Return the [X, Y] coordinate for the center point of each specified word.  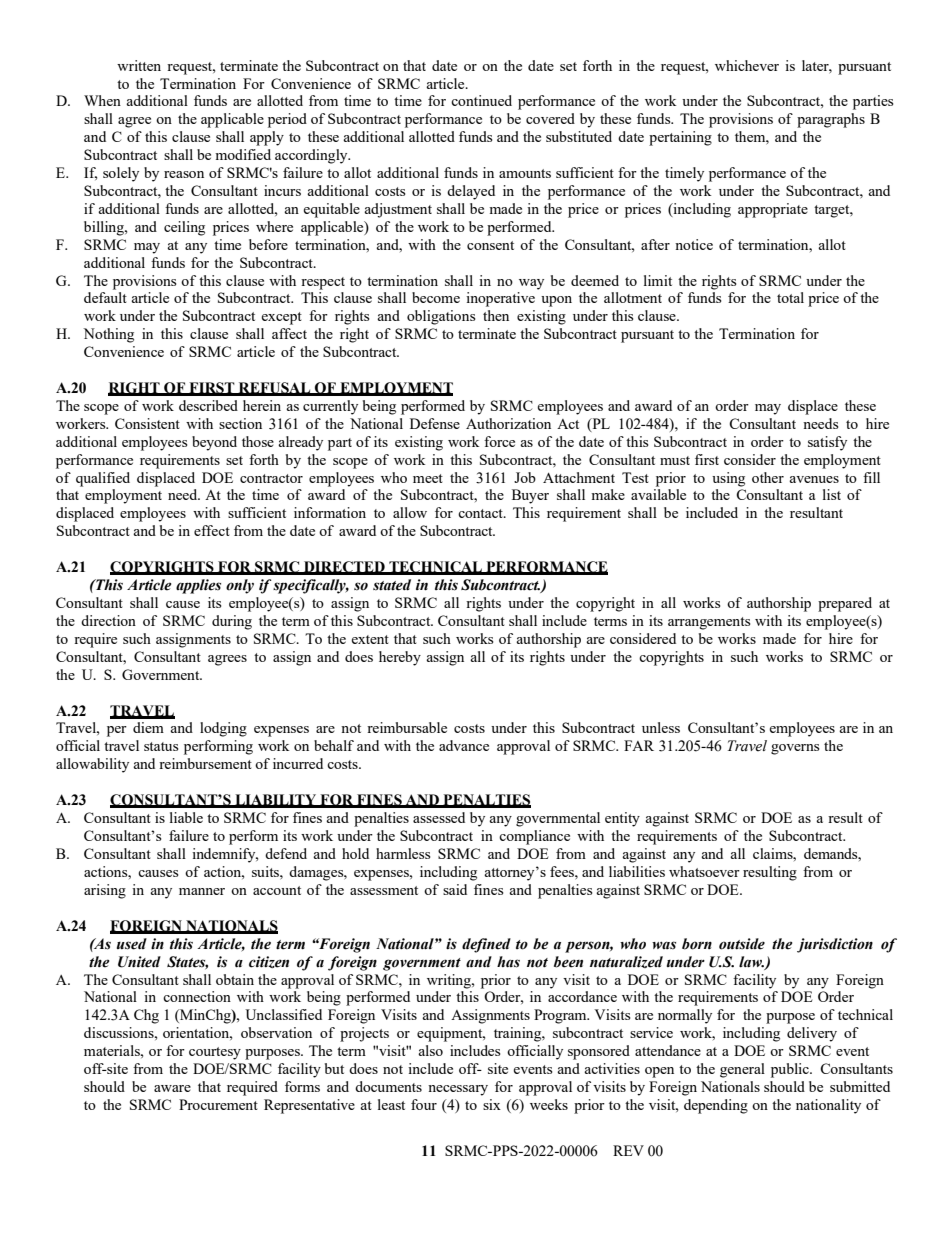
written [139, 65]
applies [198, 586]
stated [392, 585]
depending [716, 1106]
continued [481, 100]
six [492, 1104]
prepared [845, 604]
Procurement [218, 1104]
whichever [747, 65]
